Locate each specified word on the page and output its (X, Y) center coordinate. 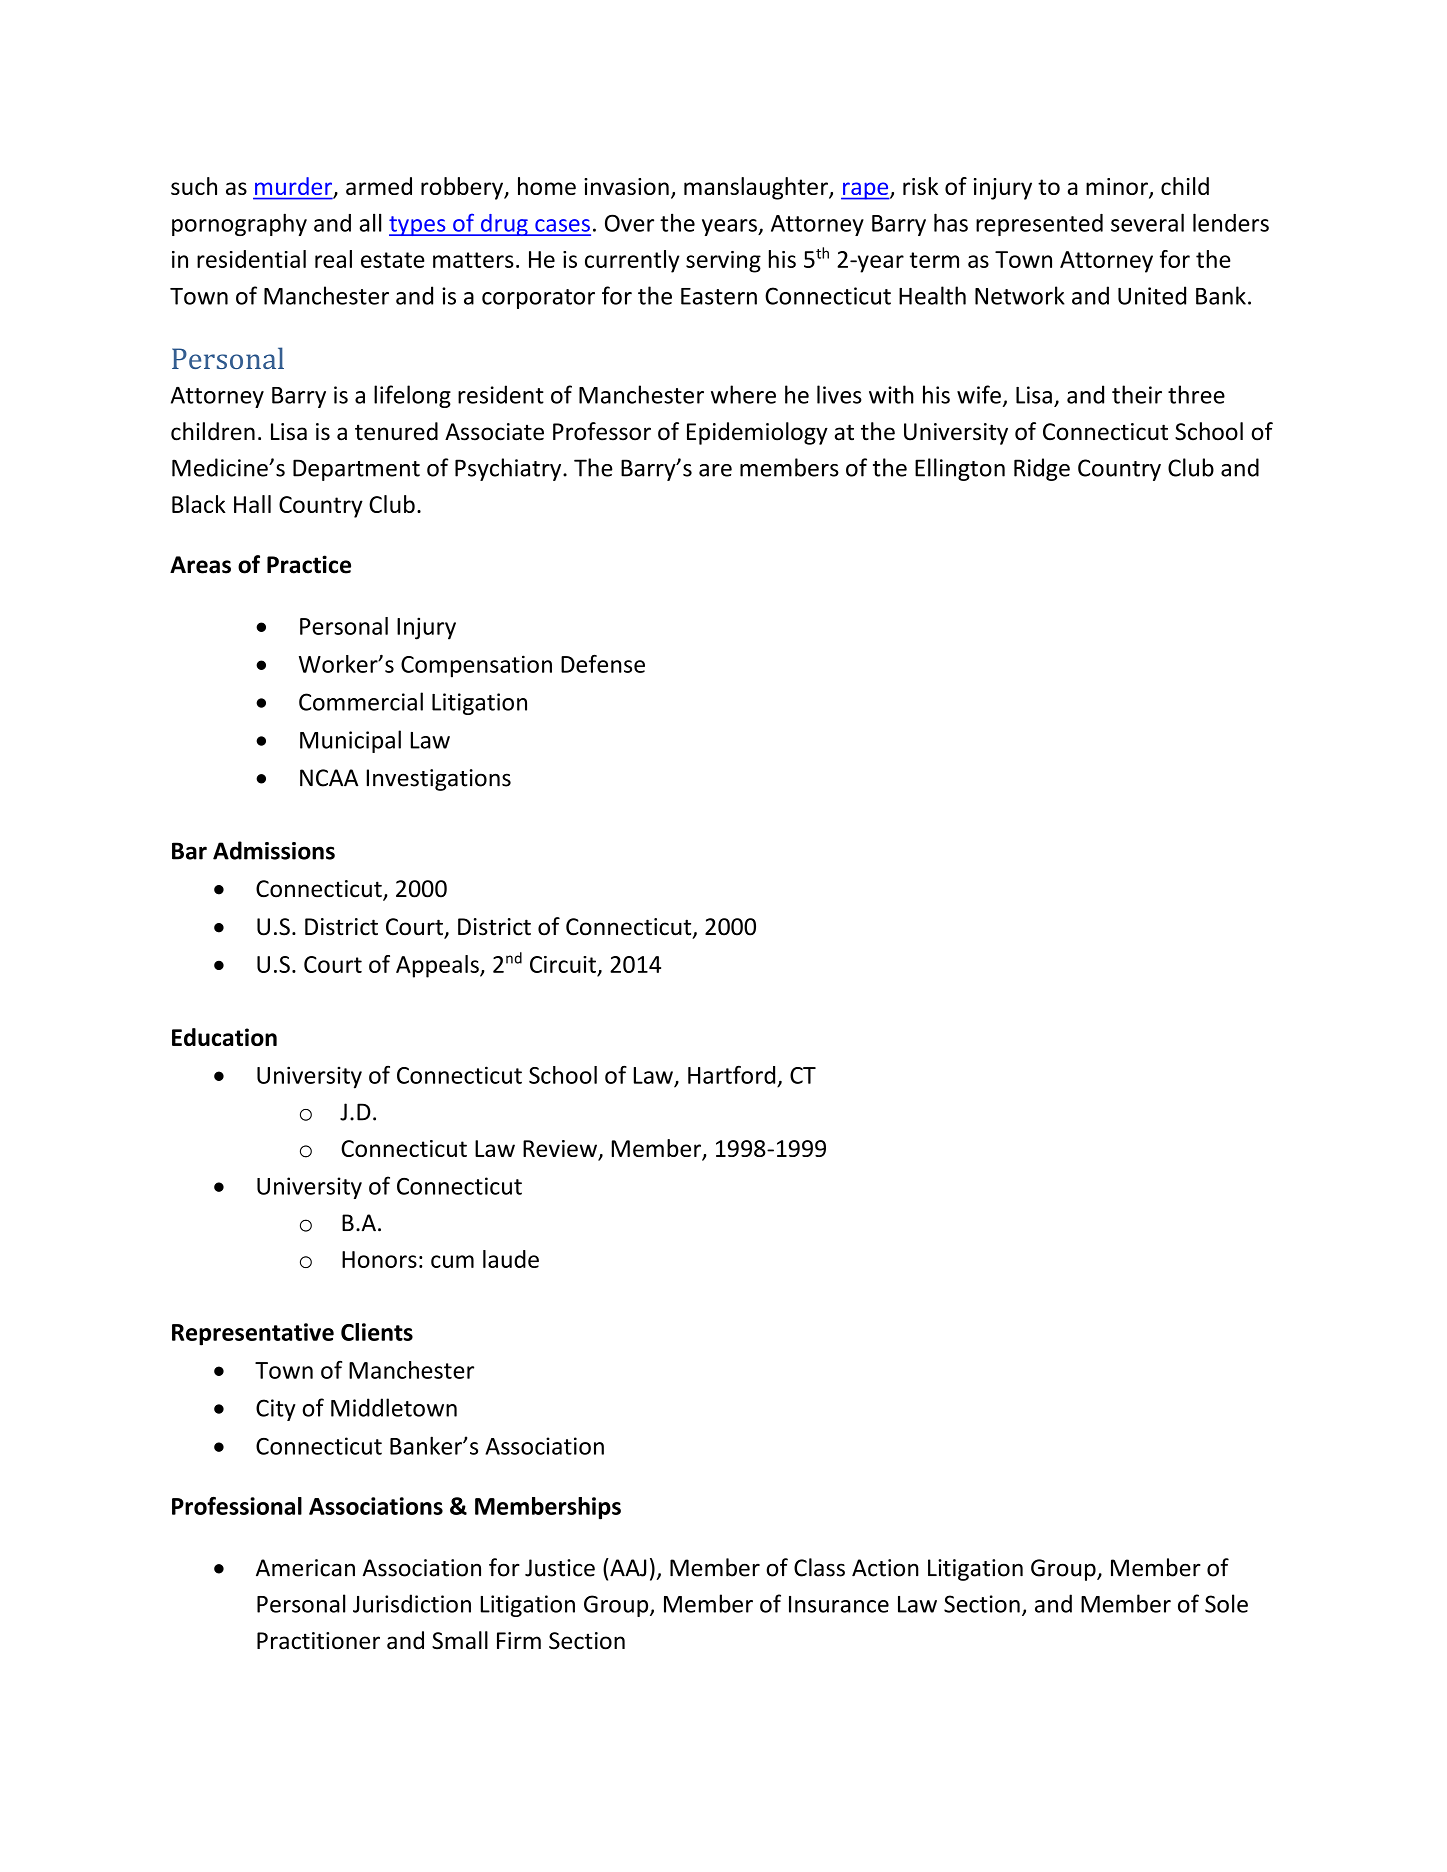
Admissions (274, 850)
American (305, 1568)
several (1147, 222)
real (333, 259)
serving (723, 262)
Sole (1226, 1603)
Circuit (563, 964)
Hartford (731, 1075)
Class (819, 1567)
